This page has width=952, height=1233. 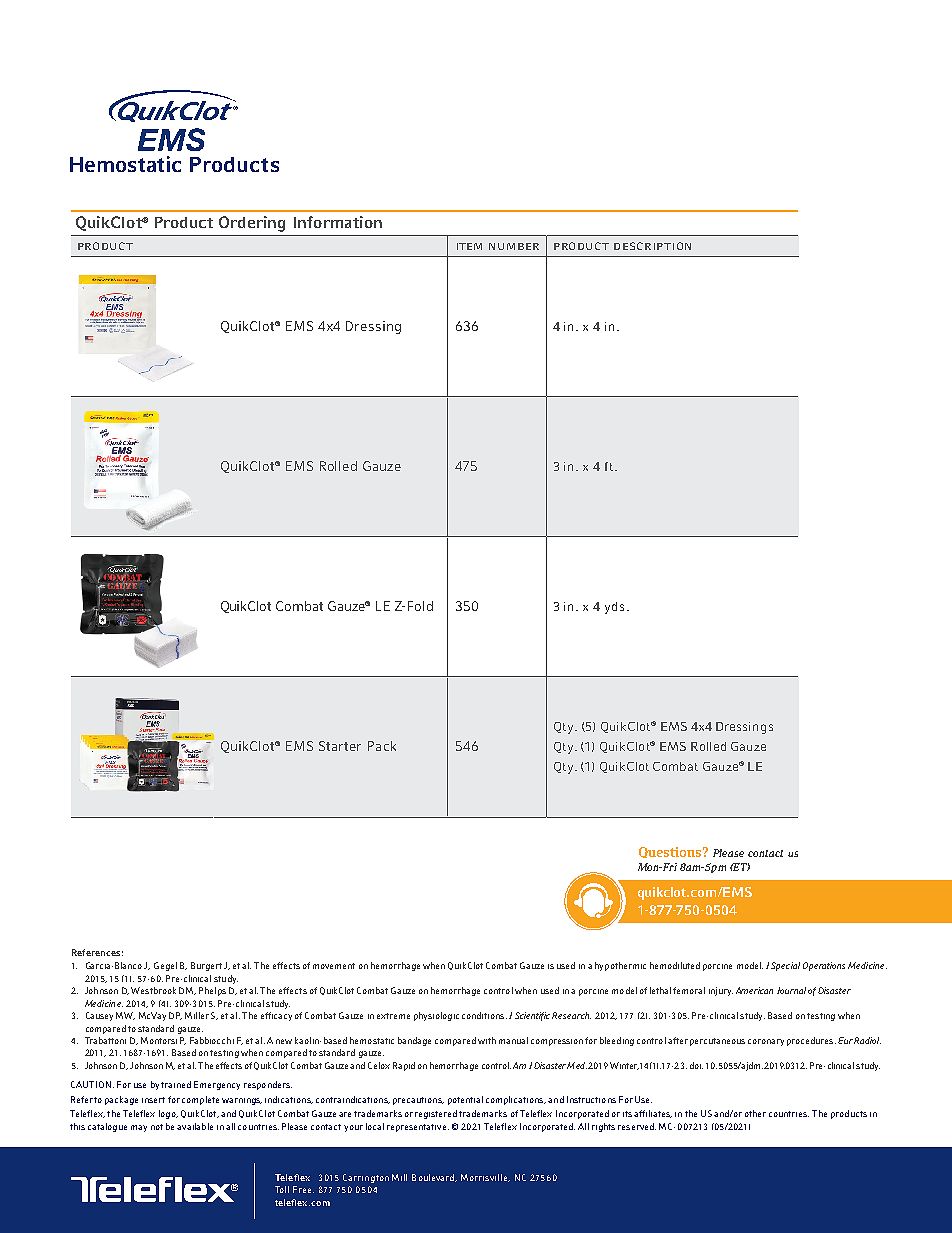 What do you see at coordinates (434, 1178) in the page?
I see `Boulevard` at bounding box center [434, 1178].
